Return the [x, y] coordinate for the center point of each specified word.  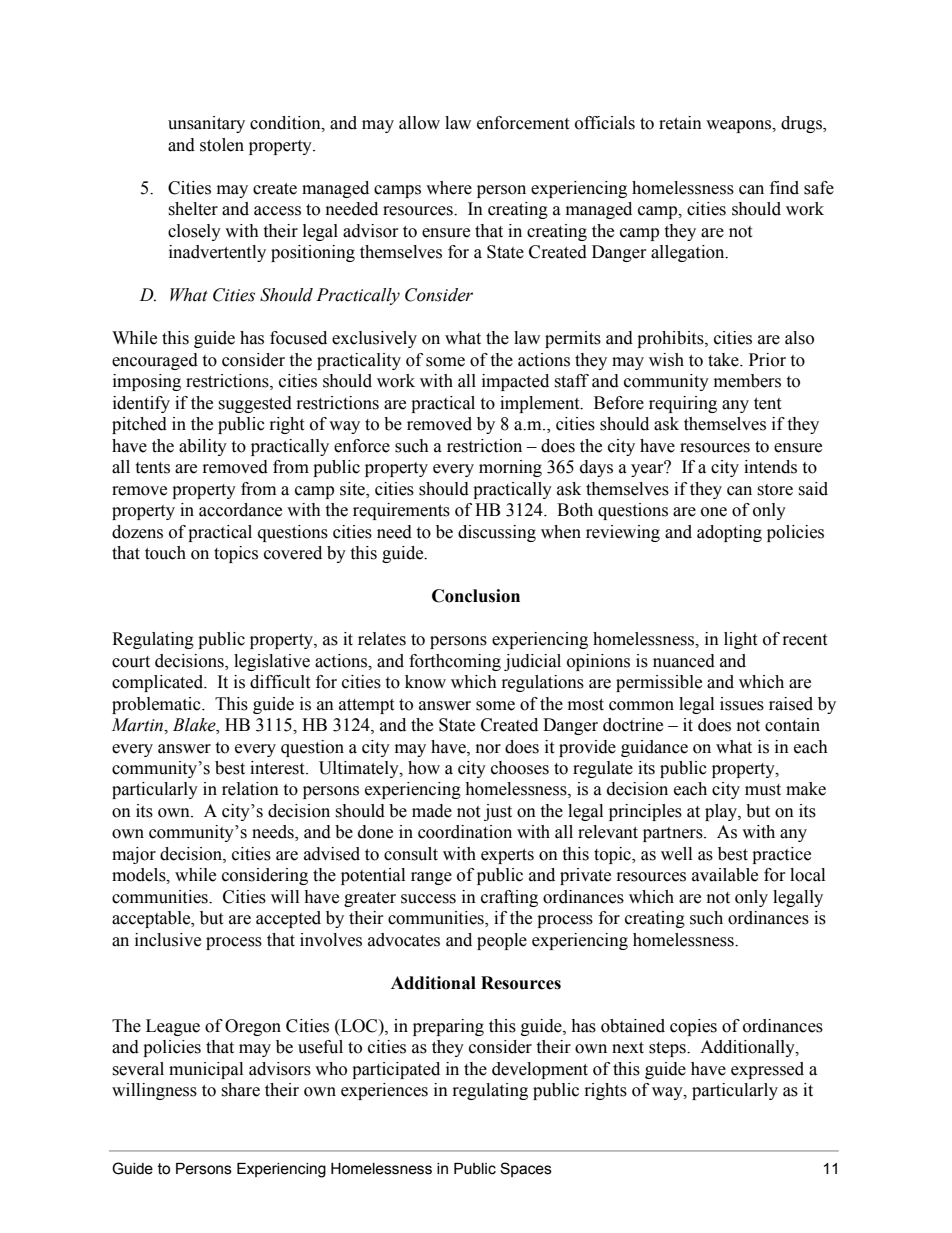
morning [510, 468]
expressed [767, 1070]
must [763, 790]
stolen [222, 145]
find [784, 188]
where [449, 188]
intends [770, 467]
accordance [240, 510]
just [498, 812]
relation [250, 789]
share [240, 1090]
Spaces [526, 1169]
